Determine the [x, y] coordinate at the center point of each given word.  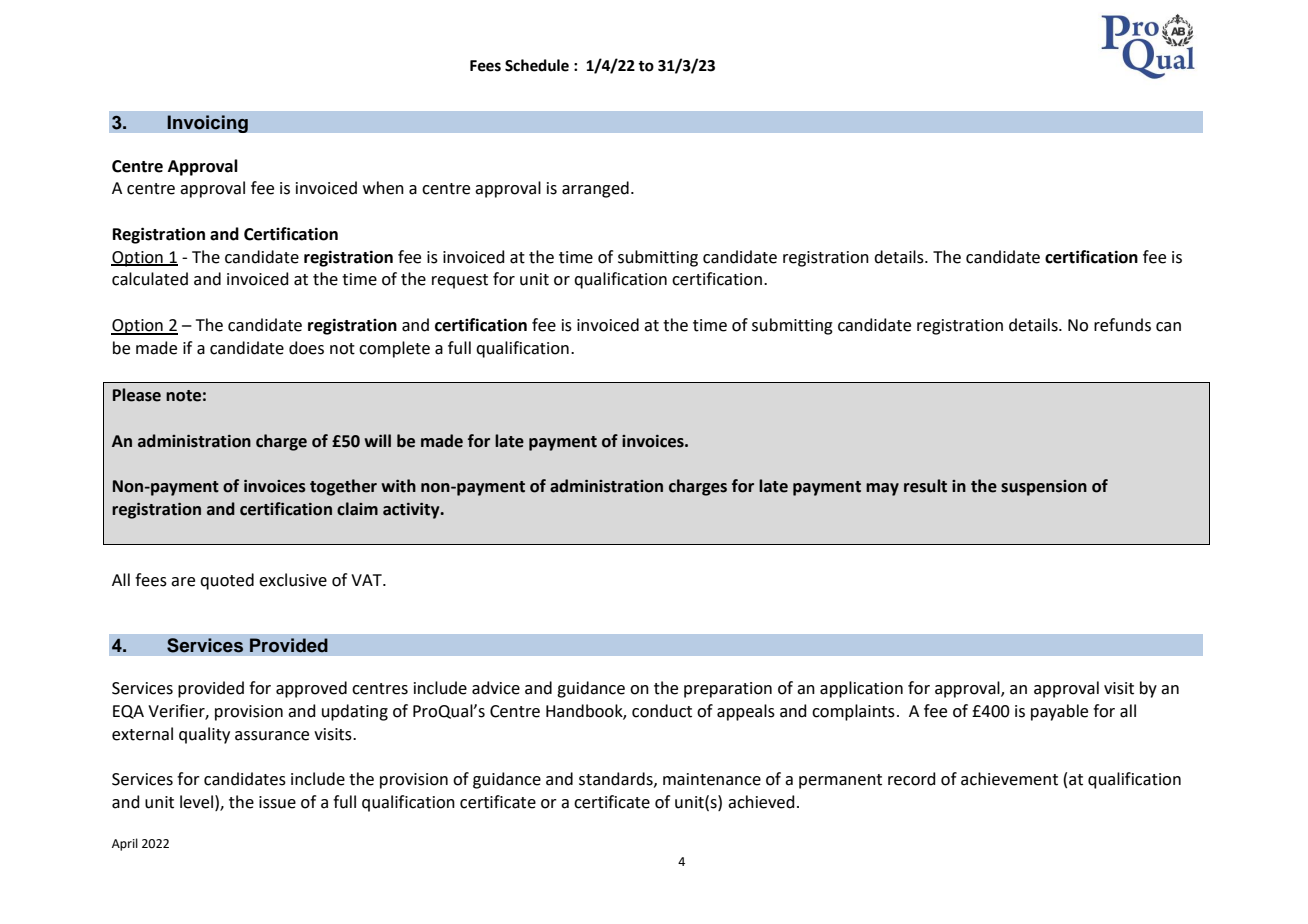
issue [277, 802]
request [460, 281]
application [861, 689]
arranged [595, 189]
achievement [1009, 779]
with [398, 486]
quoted [227, 581]
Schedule [537, 65]
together [343, 487]
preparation [728, 690]
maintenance [712, 779]
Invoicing [207, 124]
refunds [1122, 325]
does [306, 348]
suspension [1044, 488]
